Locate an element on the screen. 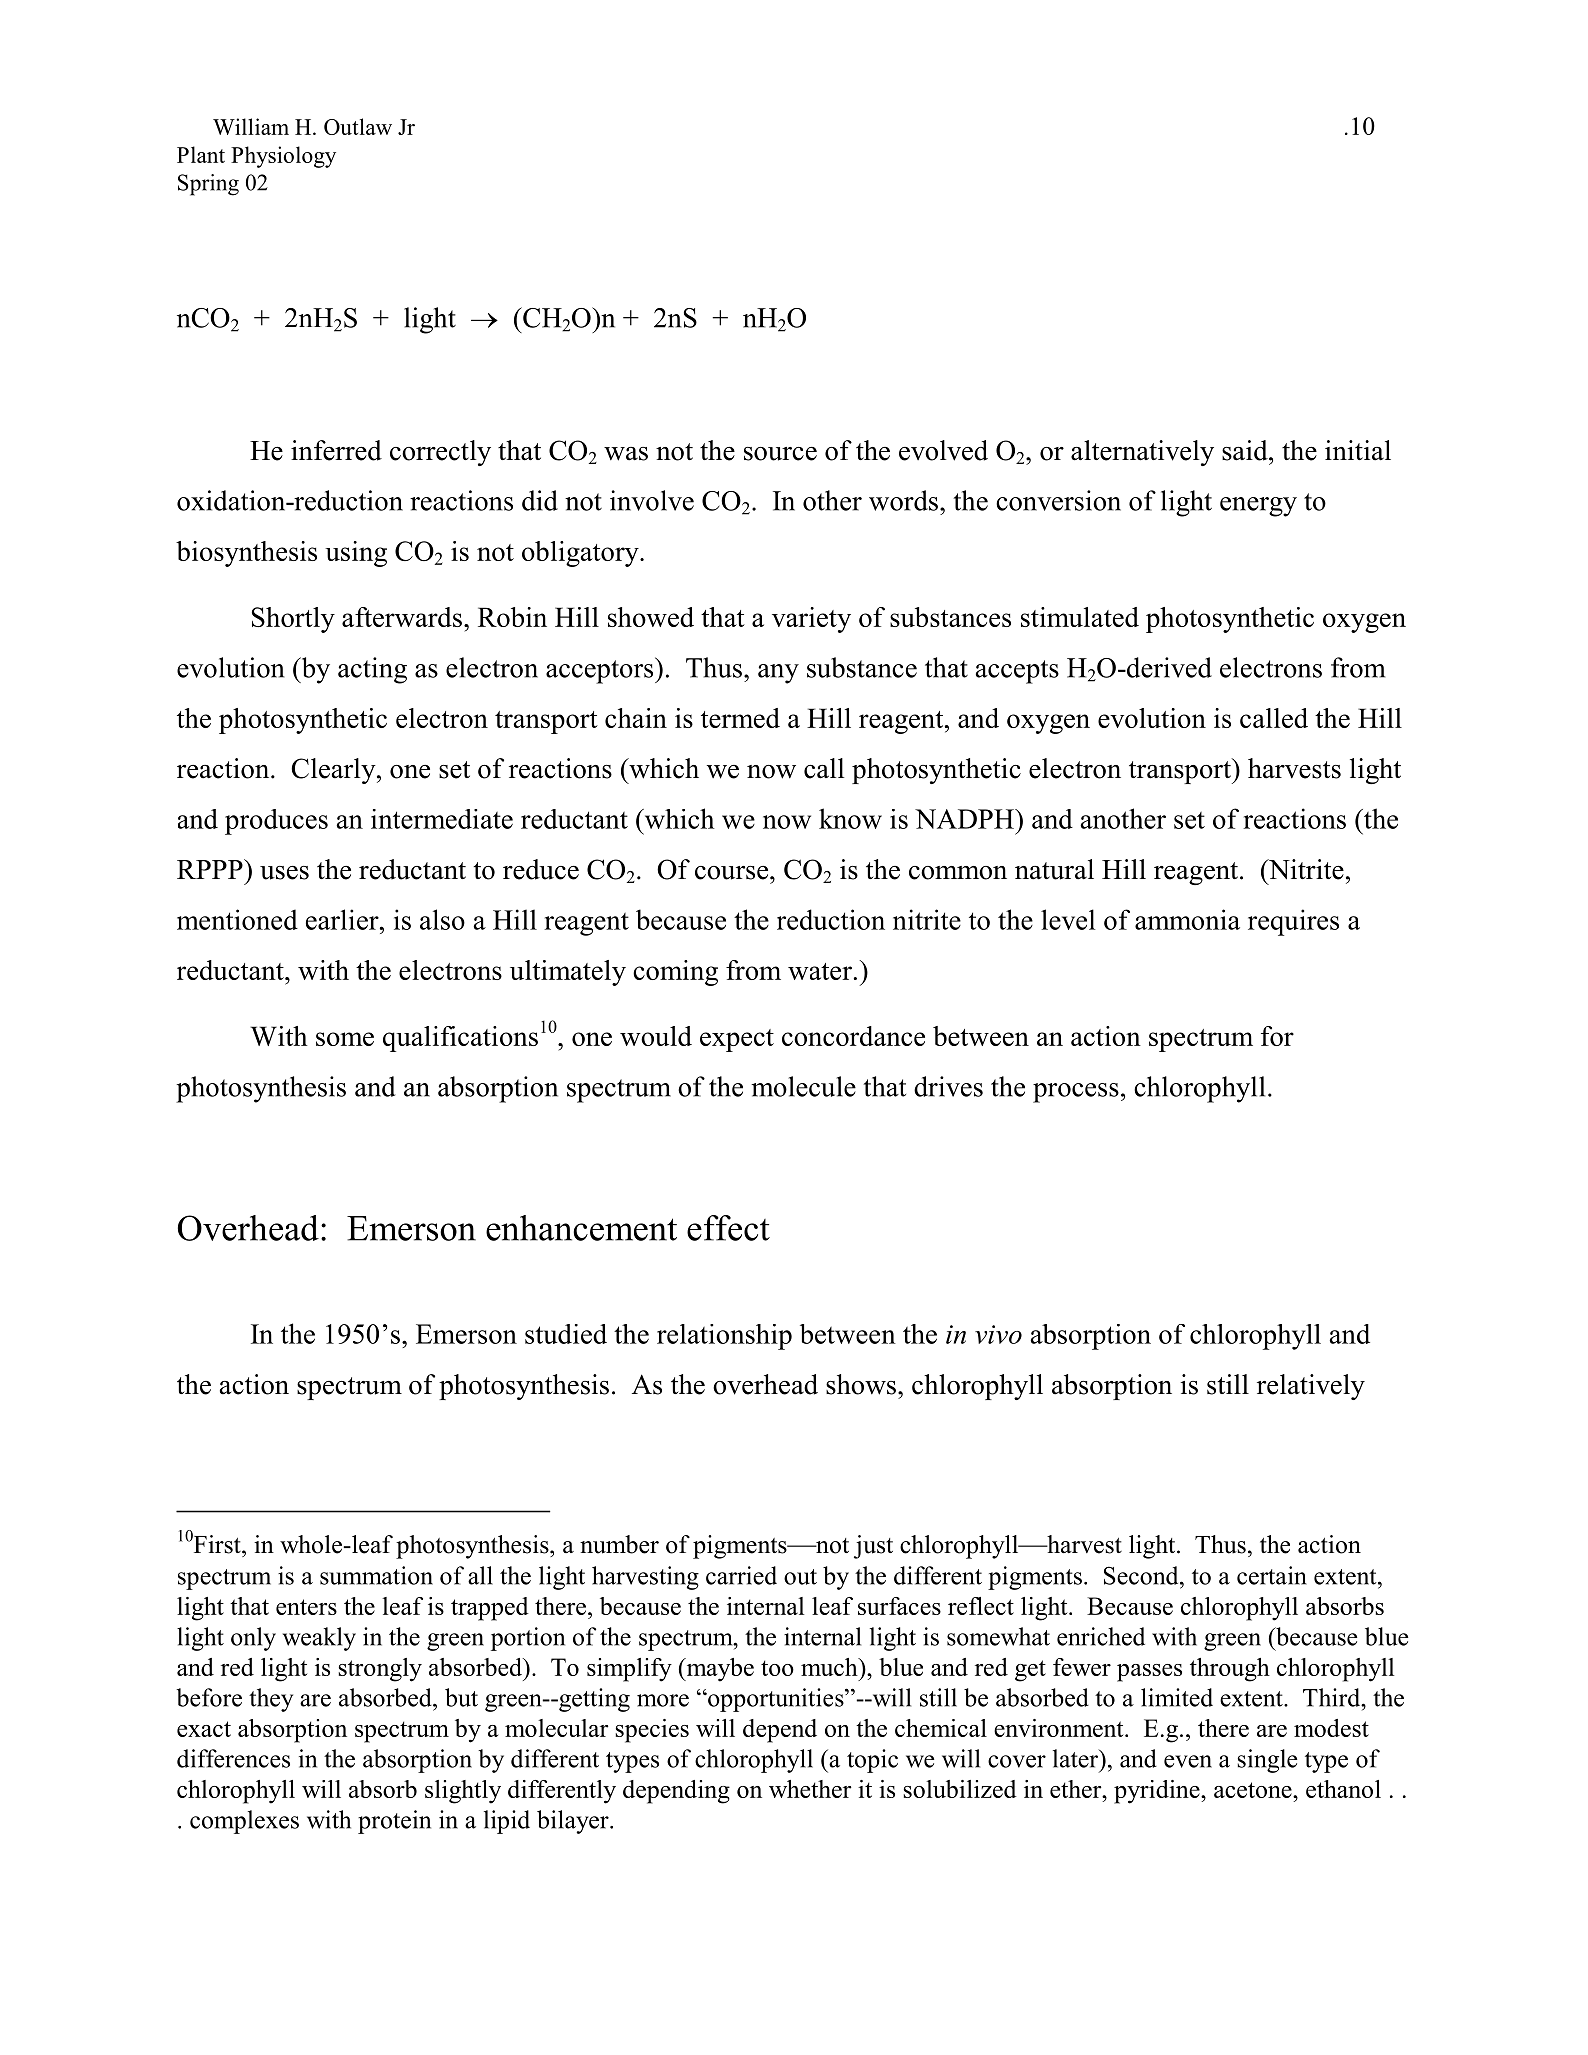  protein is located at coordinates (394, 1822).
